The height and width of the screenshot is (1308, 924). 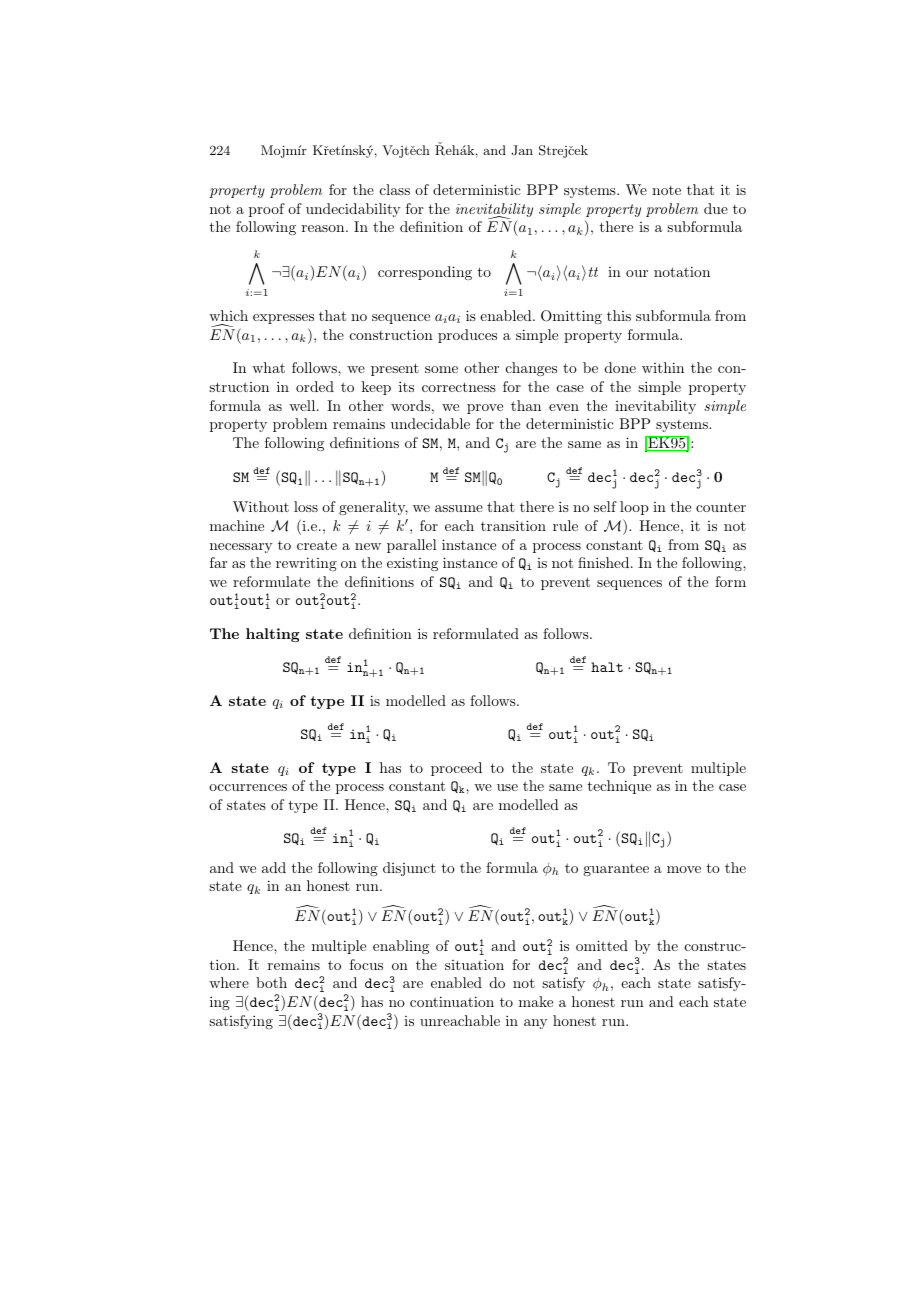 What do you see at coordinates (634, 508) in the screenshot?
I see `loop` at bounding box center [634, 508].
